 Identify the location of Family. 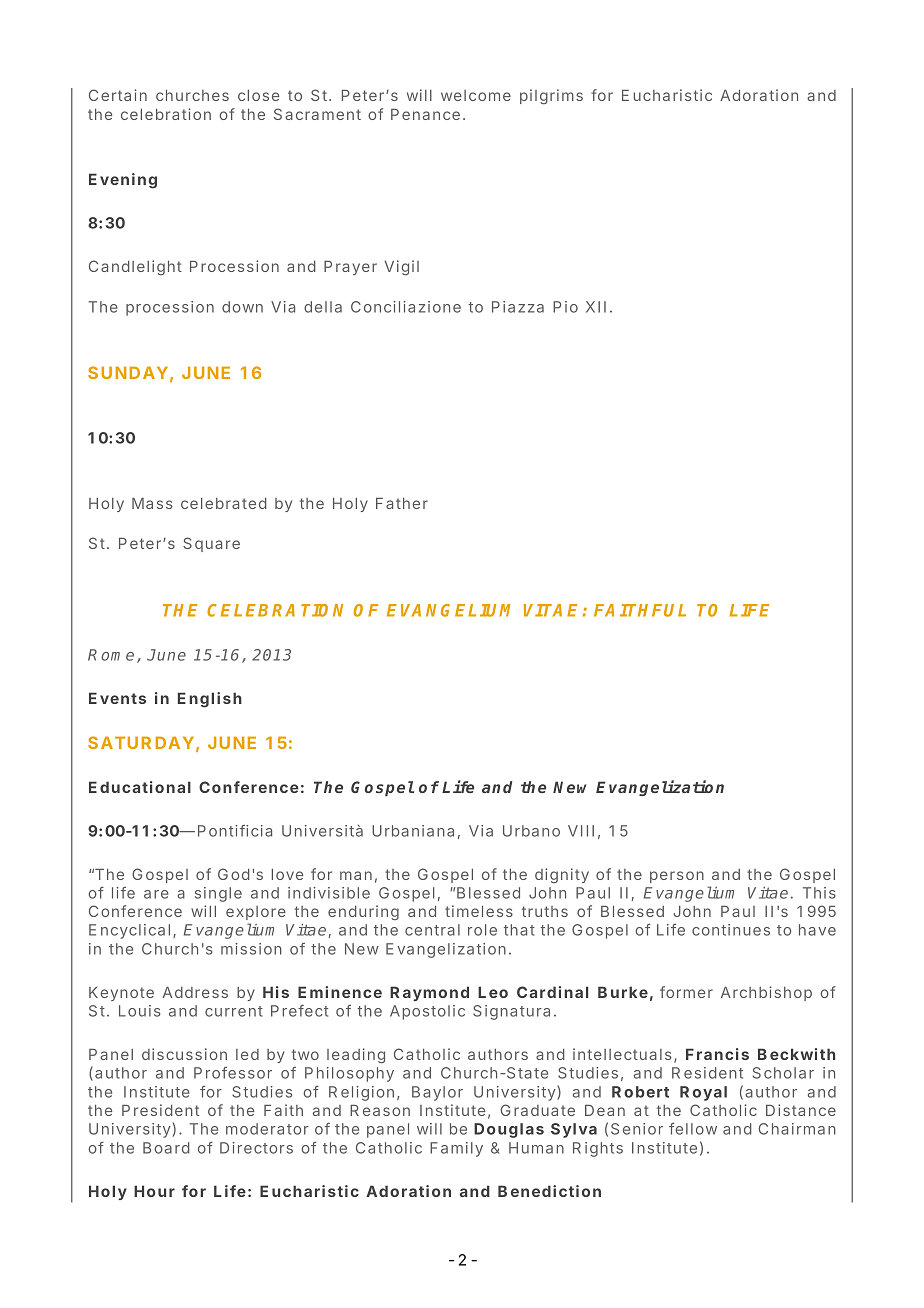
(456, 1149).
